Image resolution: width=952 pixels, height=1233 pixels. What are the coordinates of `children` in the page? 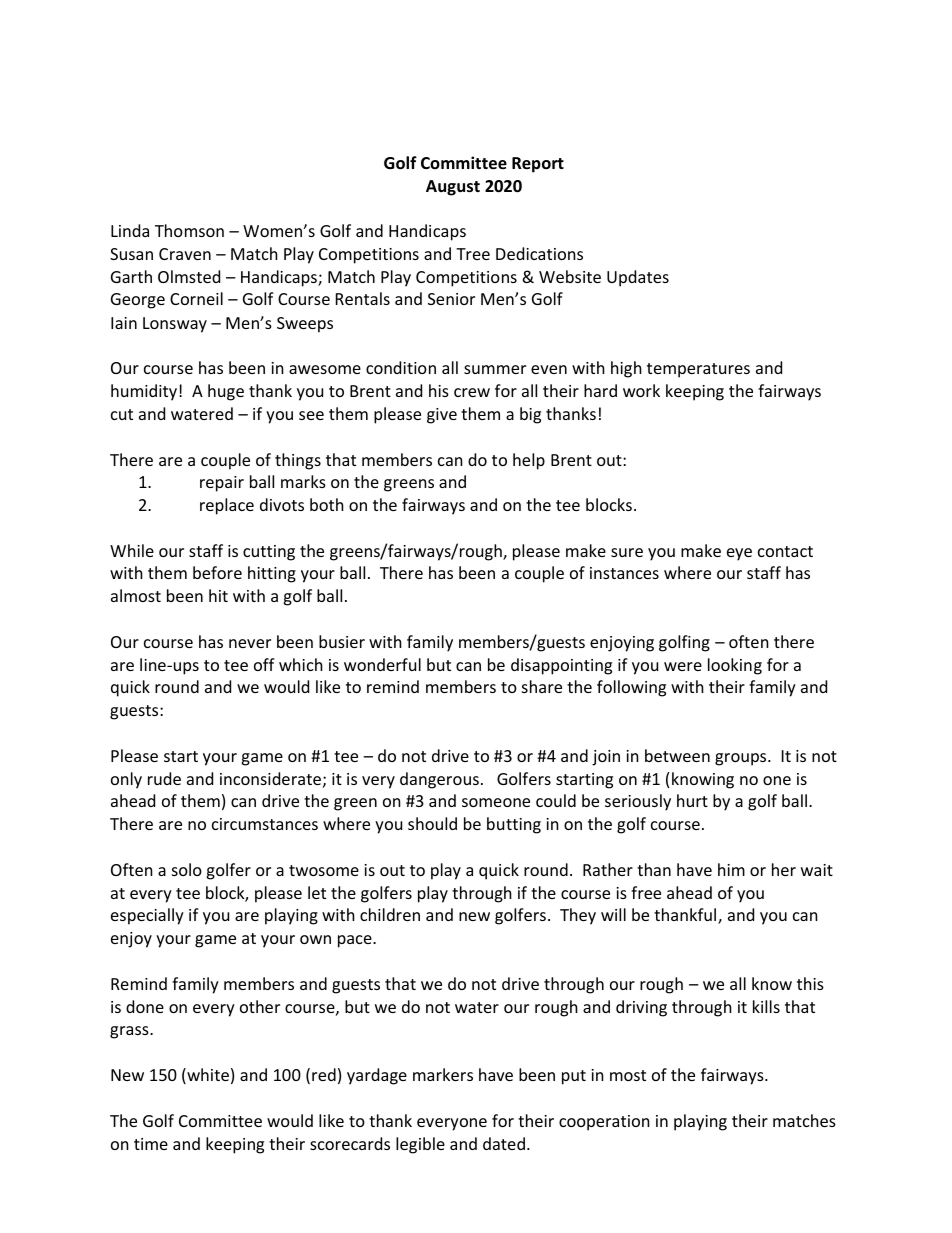 It's located at (390, 914).
